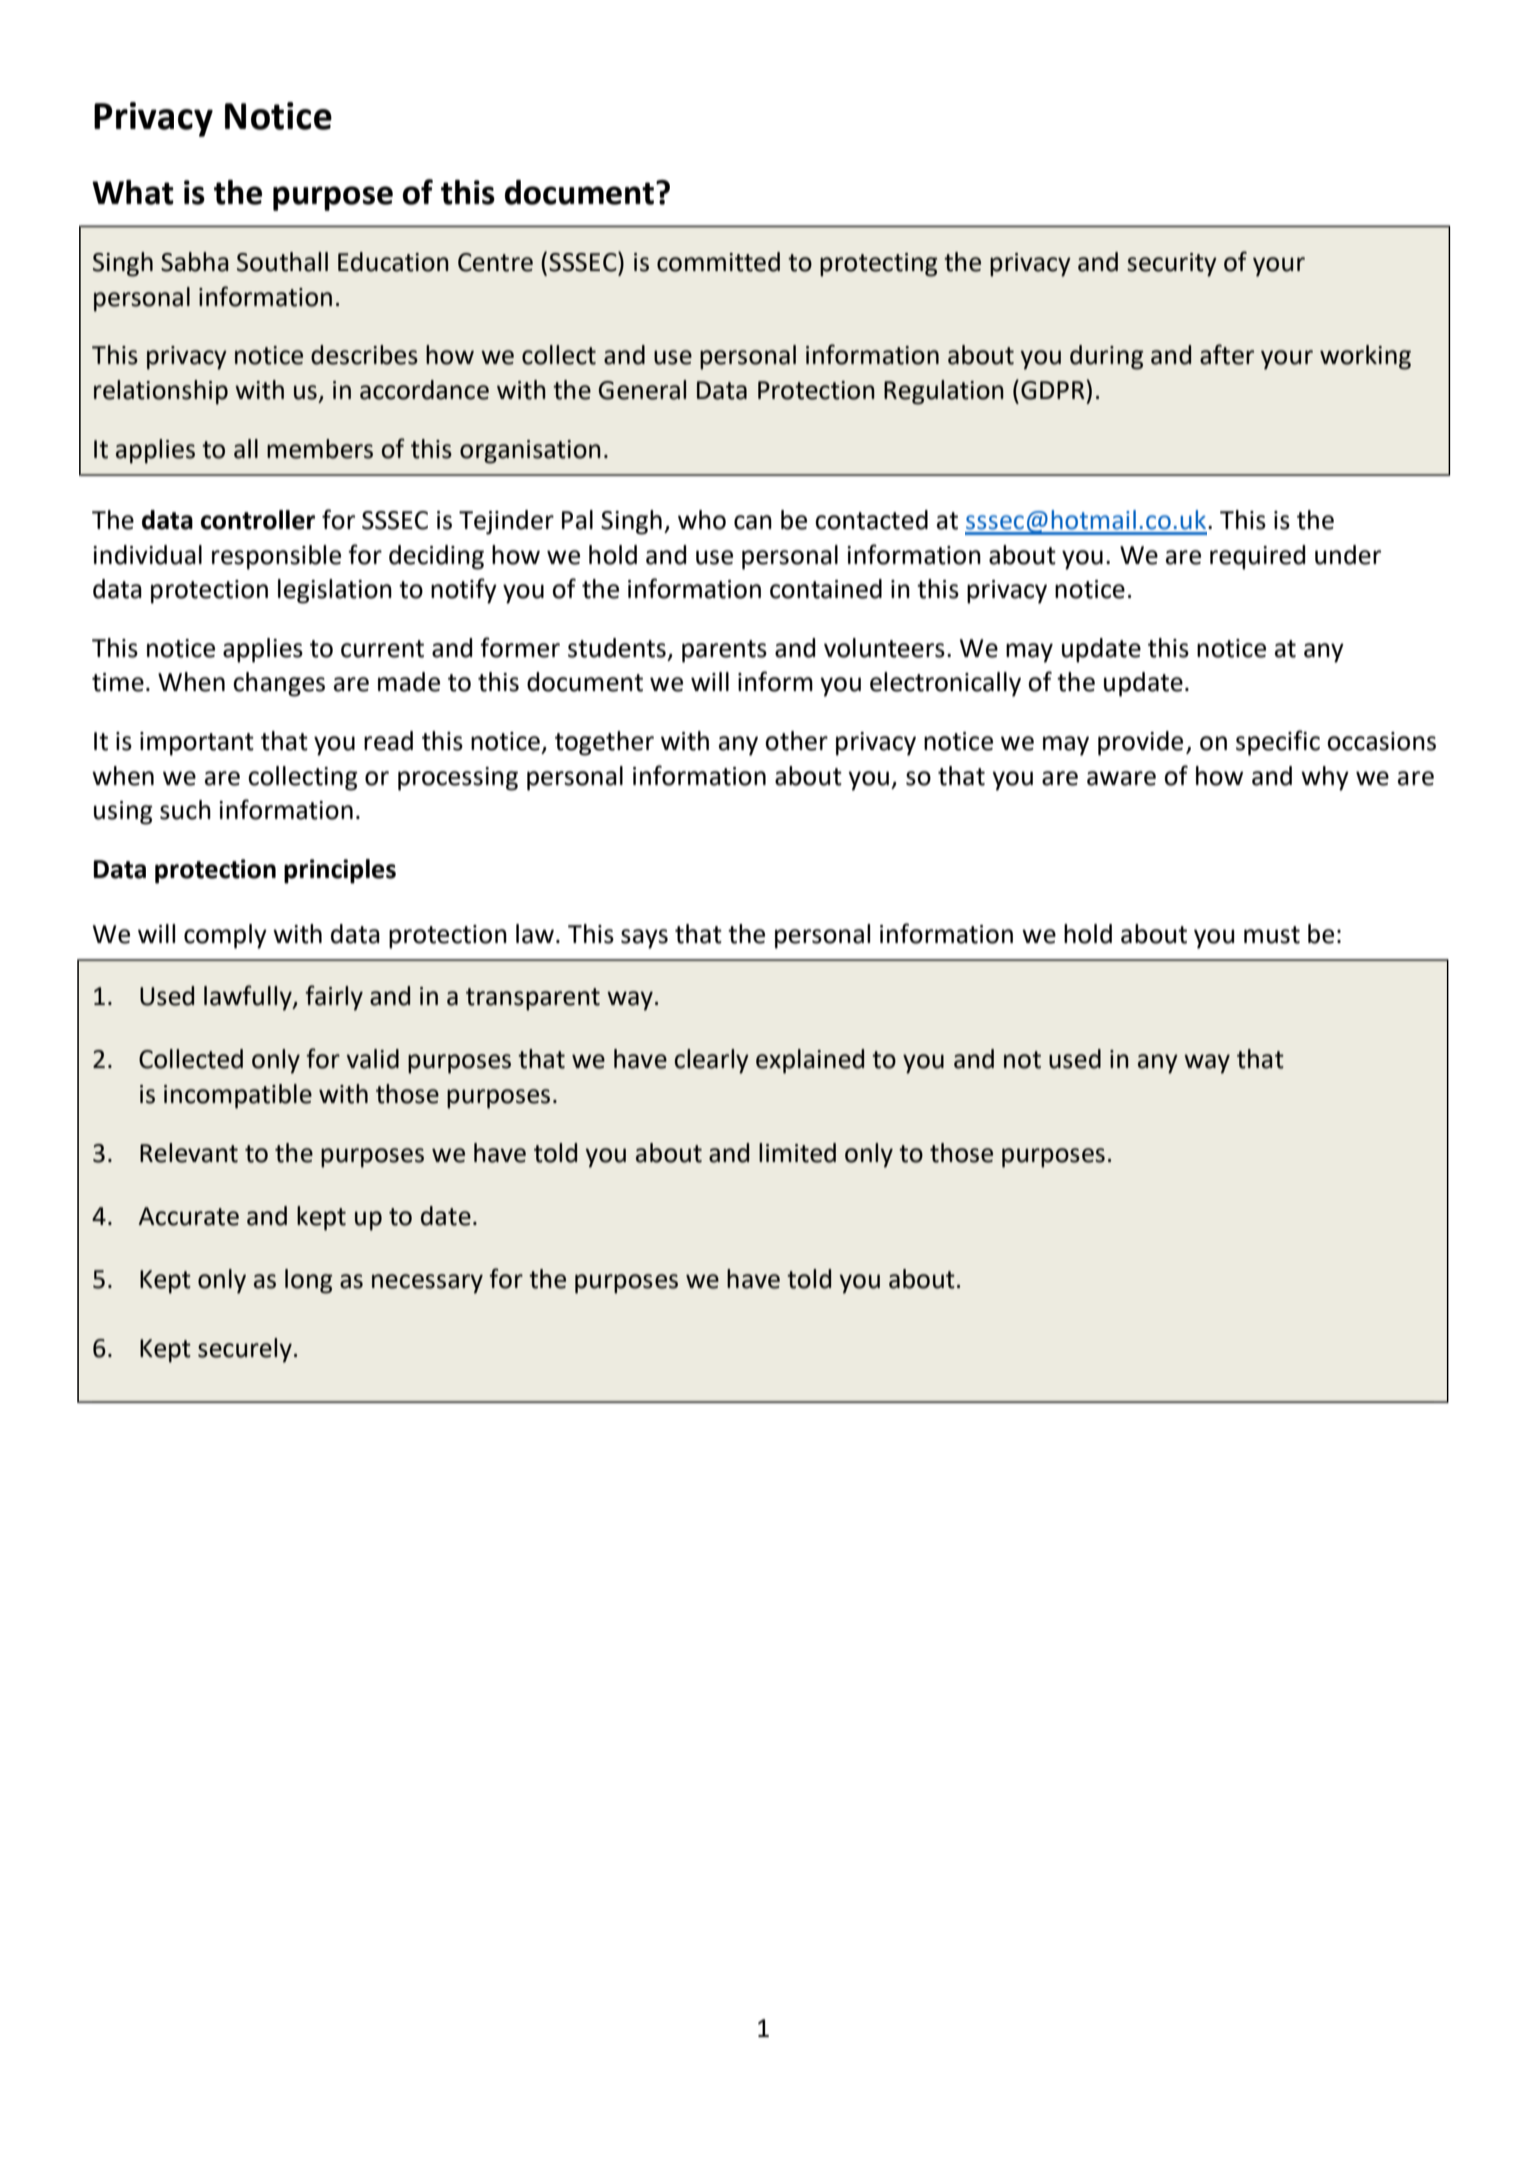 This screenshot has height=2159, width=1528. What do you see at coordinates (427, 1284) in the screenshot?
I see `necessary` at bounding box center [427, 1284].
